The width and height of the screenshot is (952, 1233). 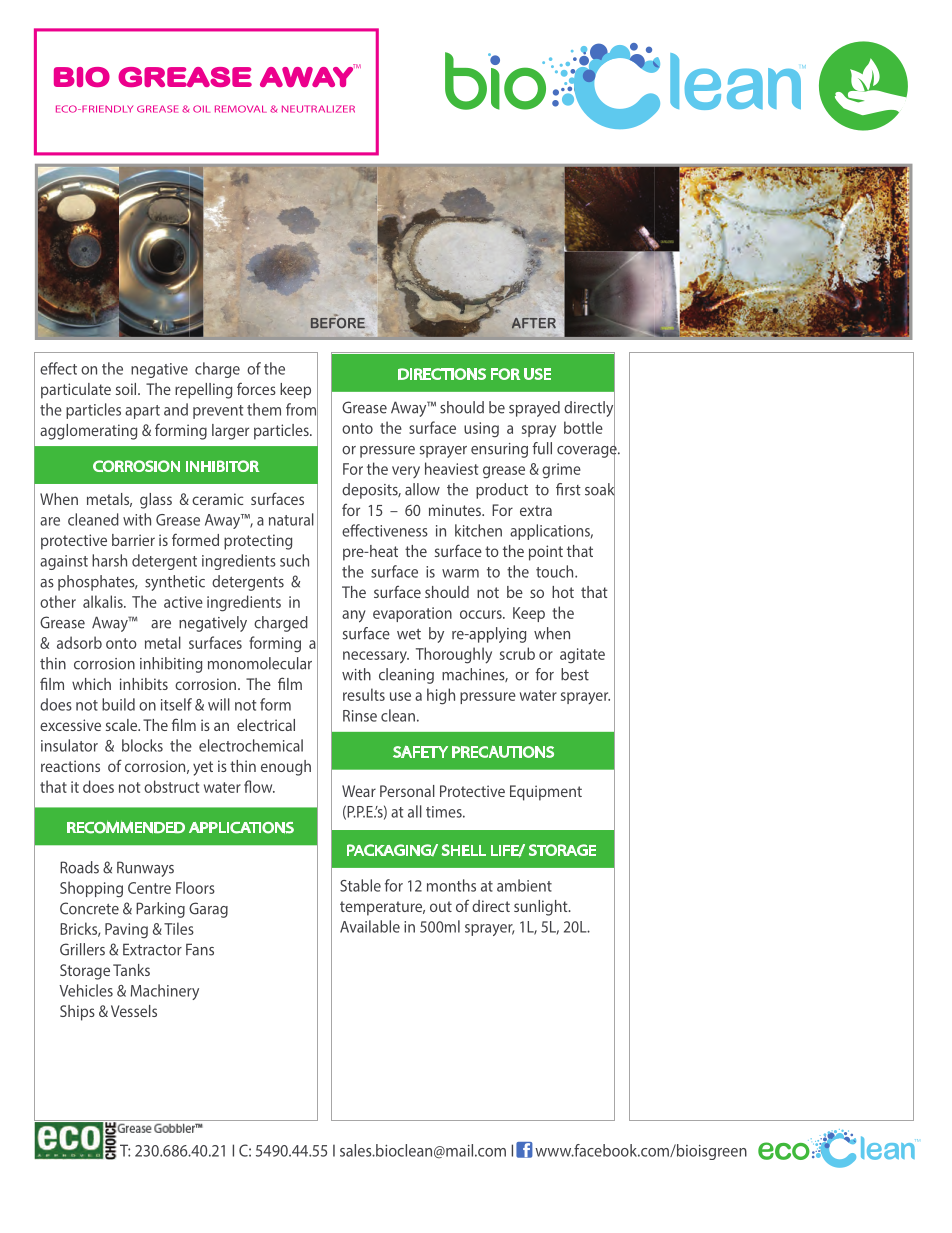 What do you see at coordinates (542, 908) in the screenshot?
I see `sunlight` at bounding box center [542, 908].
